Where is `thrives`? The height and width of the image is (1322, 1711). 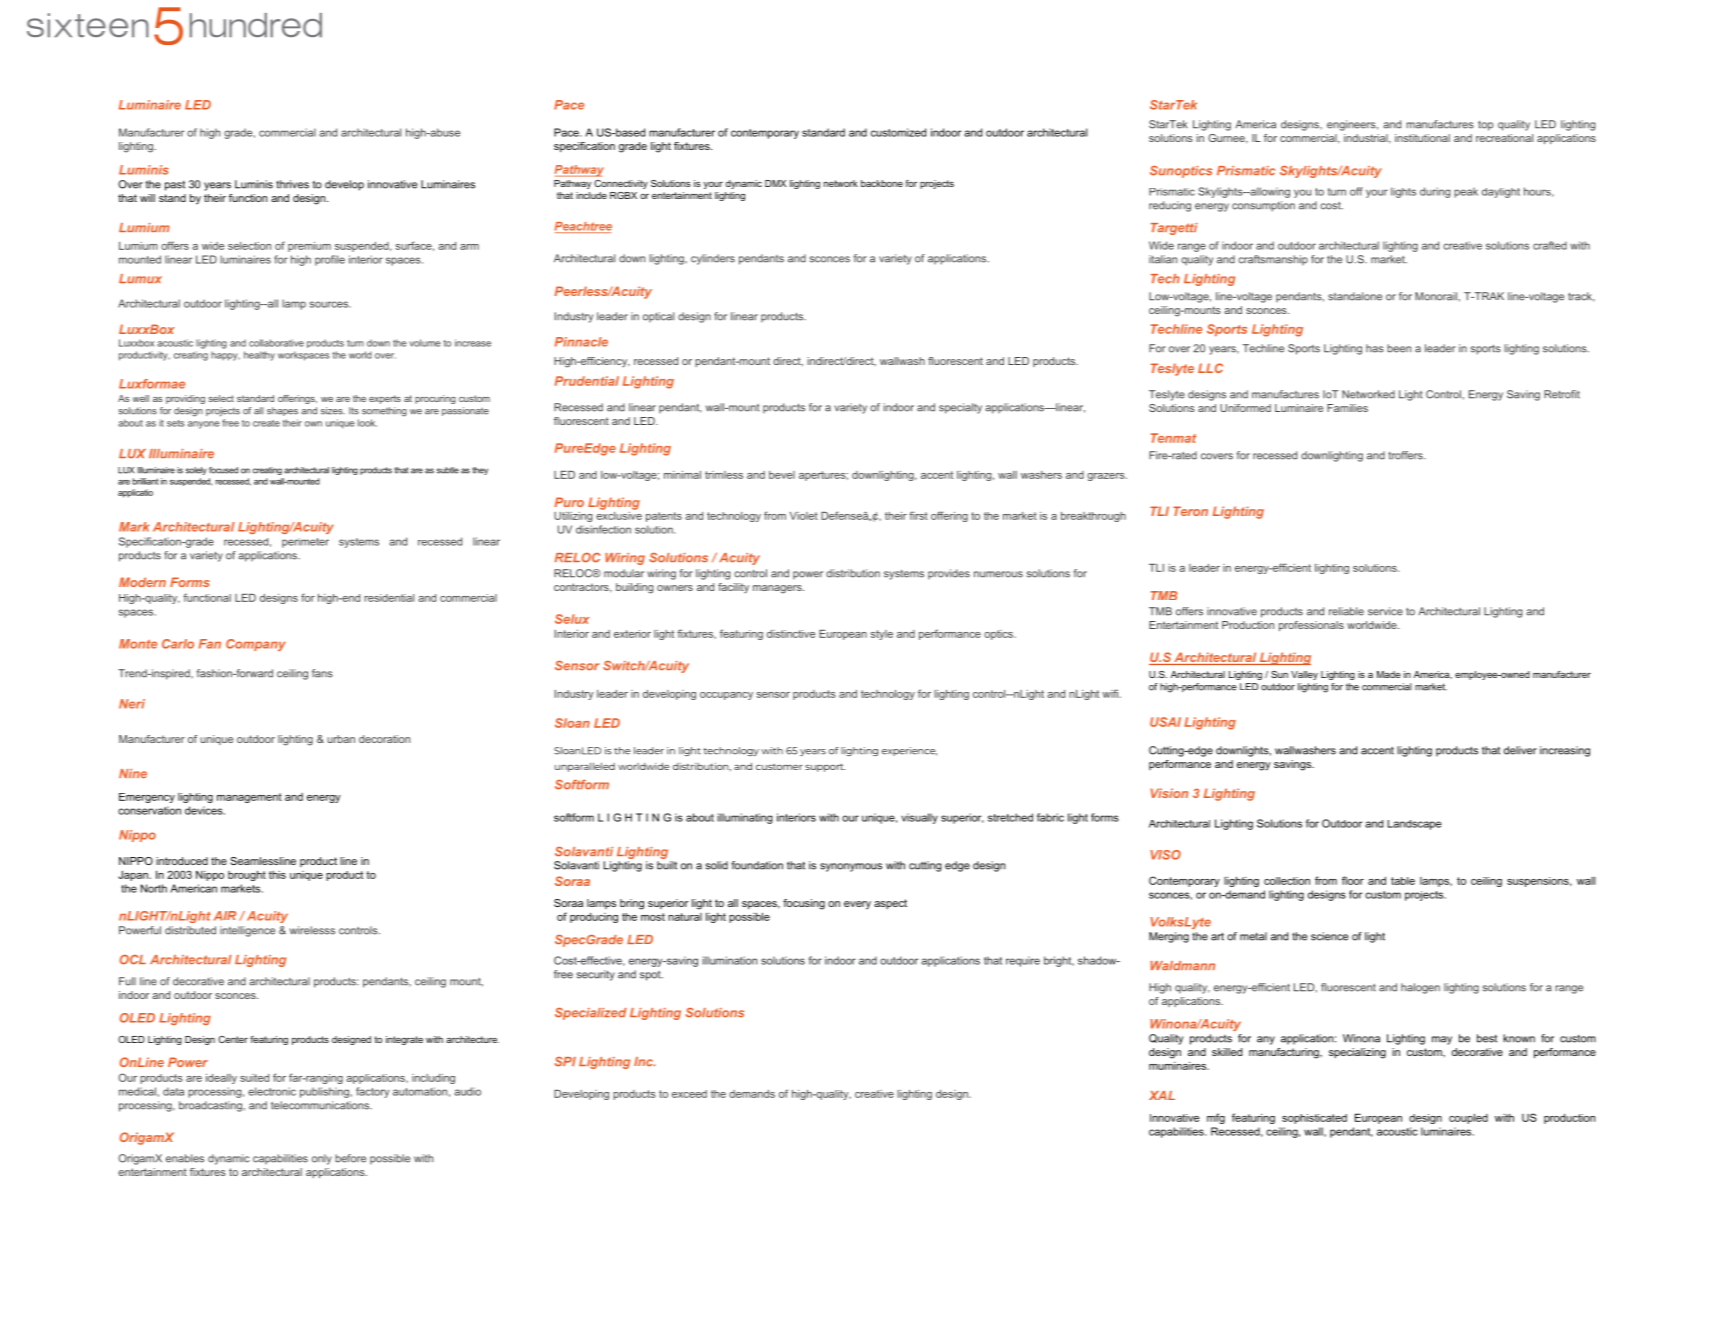 thrives is located at coordinates (292, 184).
